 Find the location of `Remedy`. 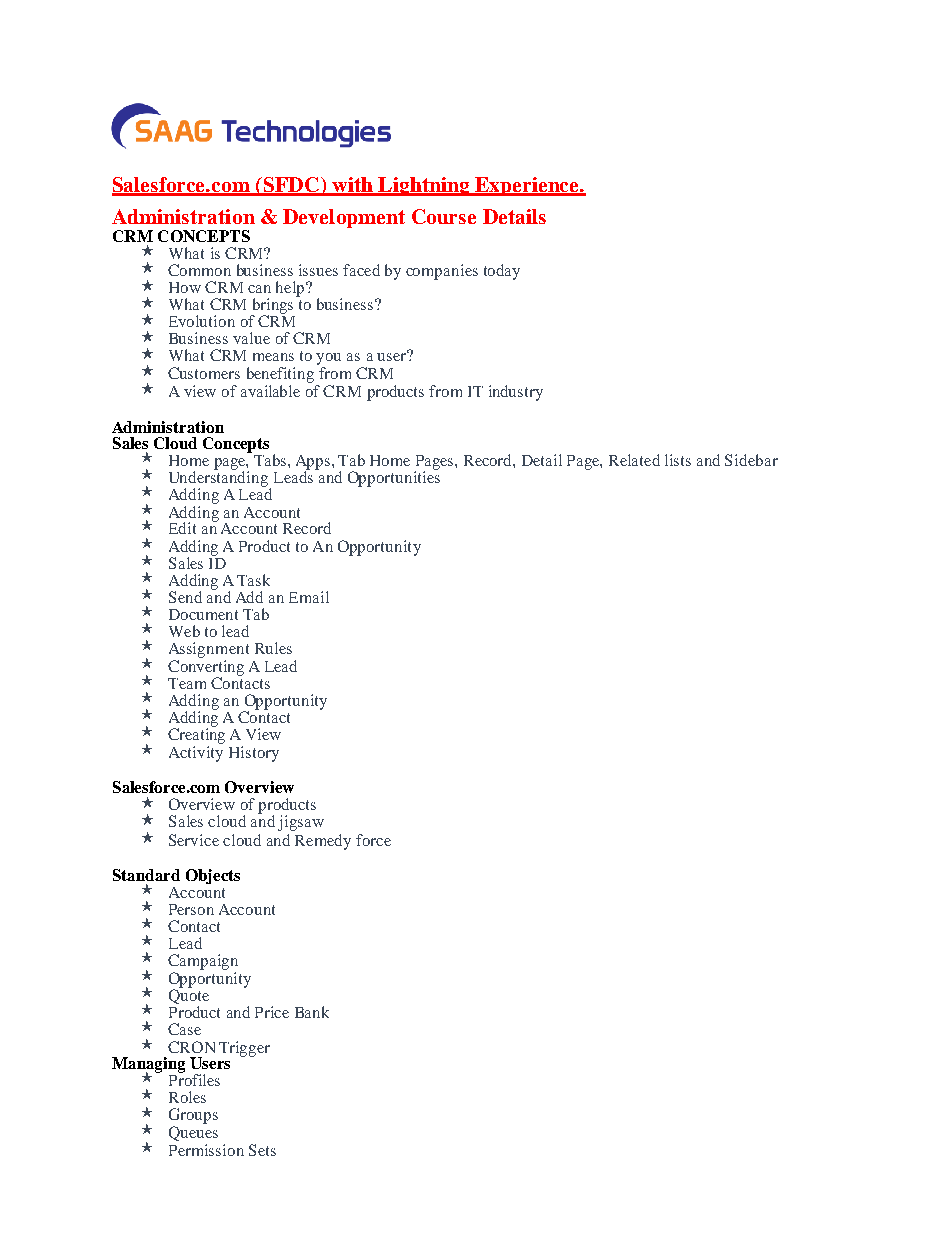

Remedy is located at coordinates (323, 842).
